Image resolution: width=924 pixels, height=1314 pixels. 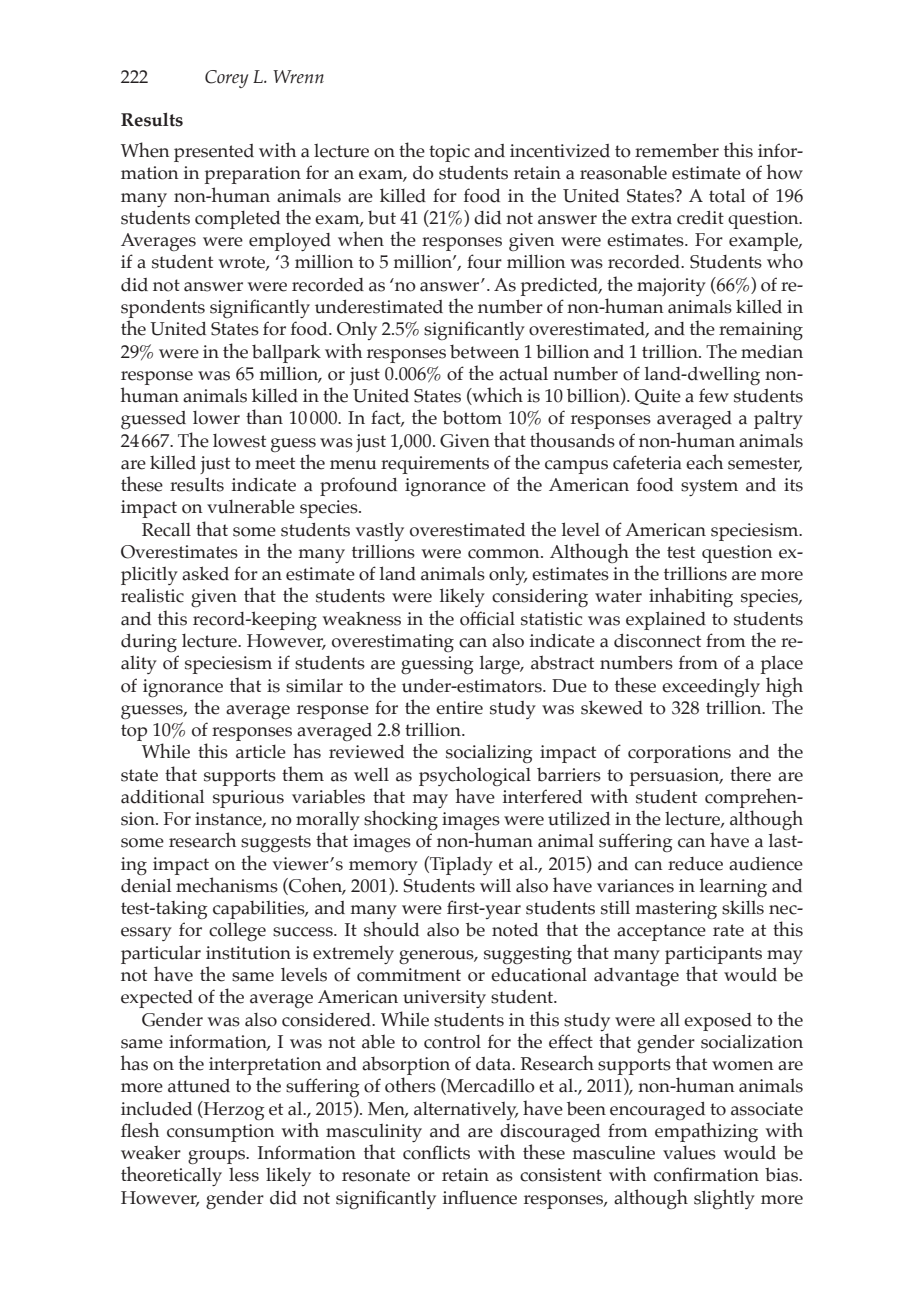 I want to click on topic, so click(x=449, y=153).
